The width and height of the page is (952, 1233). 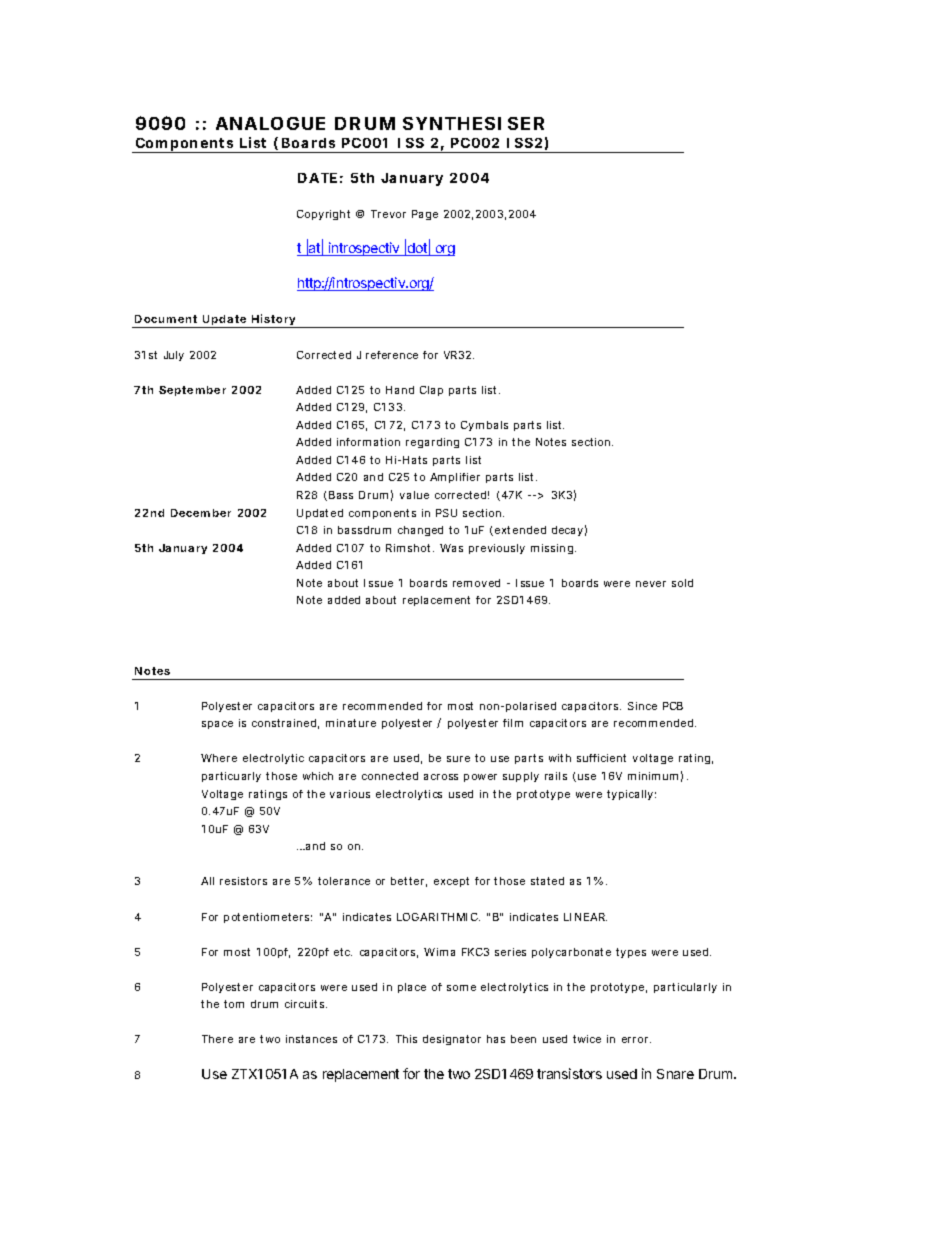 I want to click on This, so click(x=406, y=1039).
